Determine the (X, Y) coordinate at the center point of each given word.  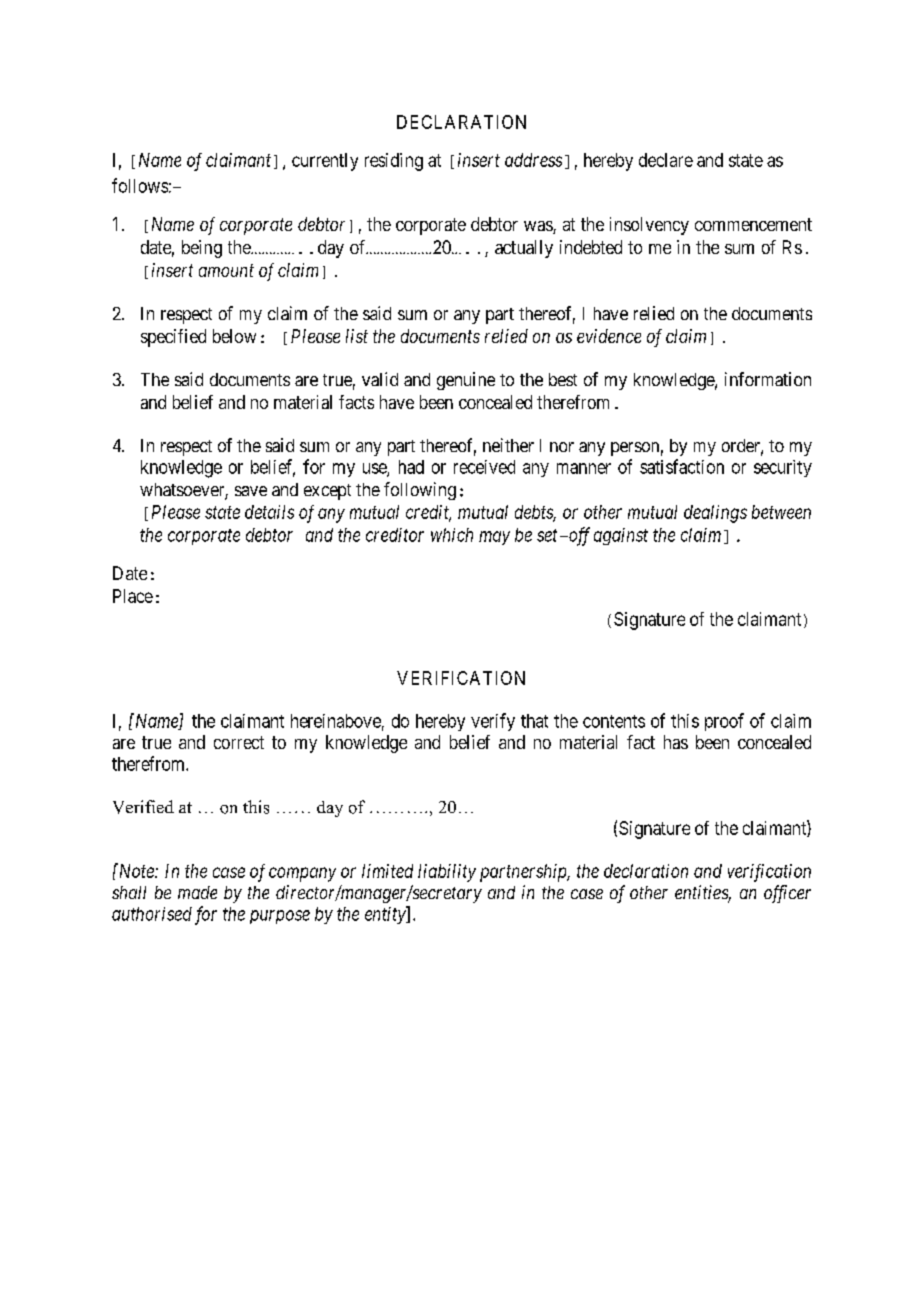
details (269, 512)
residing (394, 162)
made (197, 892)
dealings (715, 514)
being (202, 249)
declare (666, 160)
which (452, 535)
